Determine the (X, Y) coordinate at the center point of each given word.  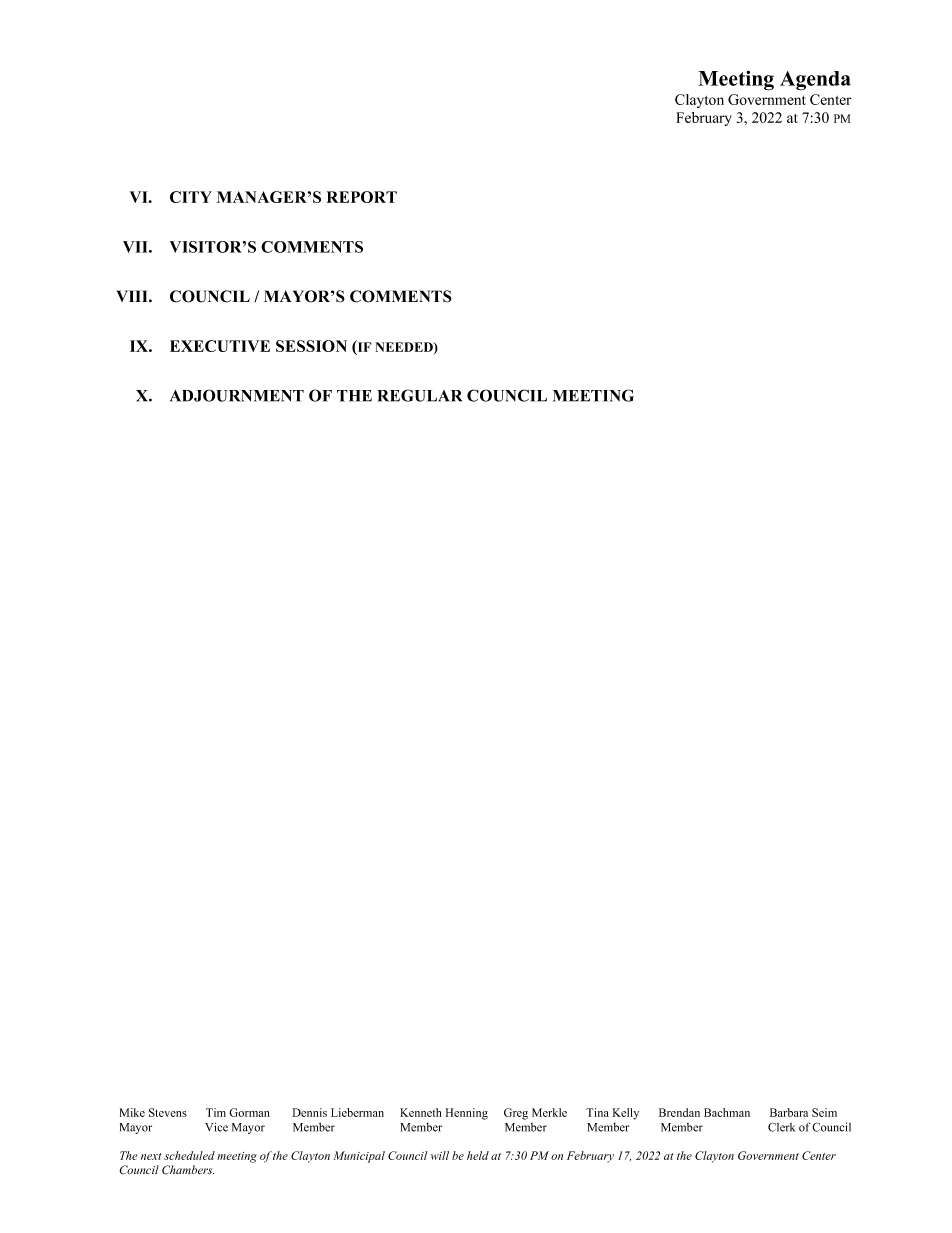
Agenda (815, 81)
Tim (216, 1112)
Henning (467, 1114)
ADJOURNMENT (237, 395)
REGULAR (419, 395)
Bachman (727, 1112)
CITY (191, 197)
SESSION (311, 346)
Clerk (781, 1127)
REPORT (362, 197)
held (478, 1155)
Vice (216, 1127)
